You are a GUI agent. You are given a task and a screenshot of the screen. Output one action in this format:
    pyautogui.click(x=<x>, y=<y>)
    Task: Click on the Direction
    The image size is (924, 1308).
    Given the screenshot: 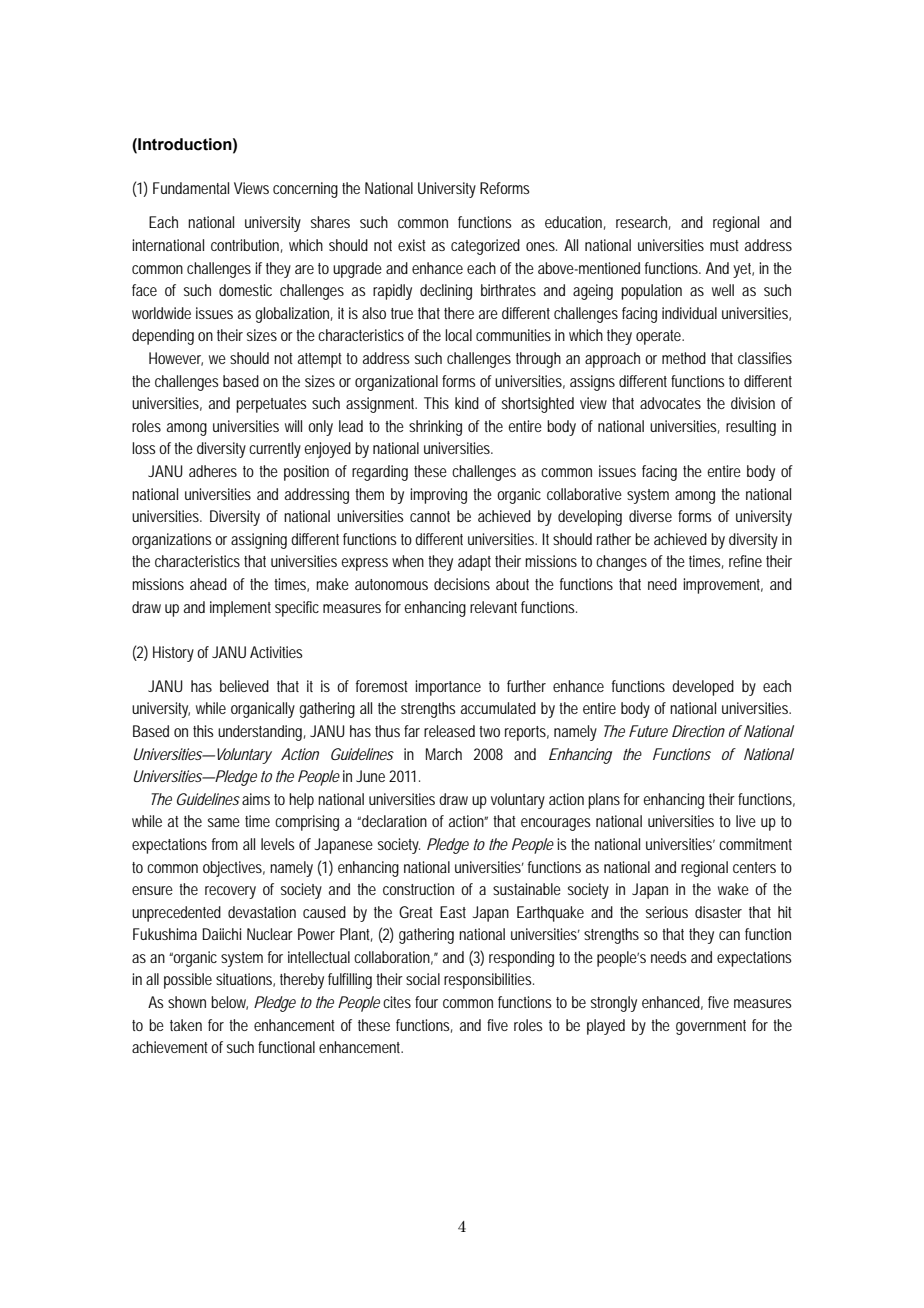 What is the action you would take?
    pyautogui.click(x=698, y=731)
